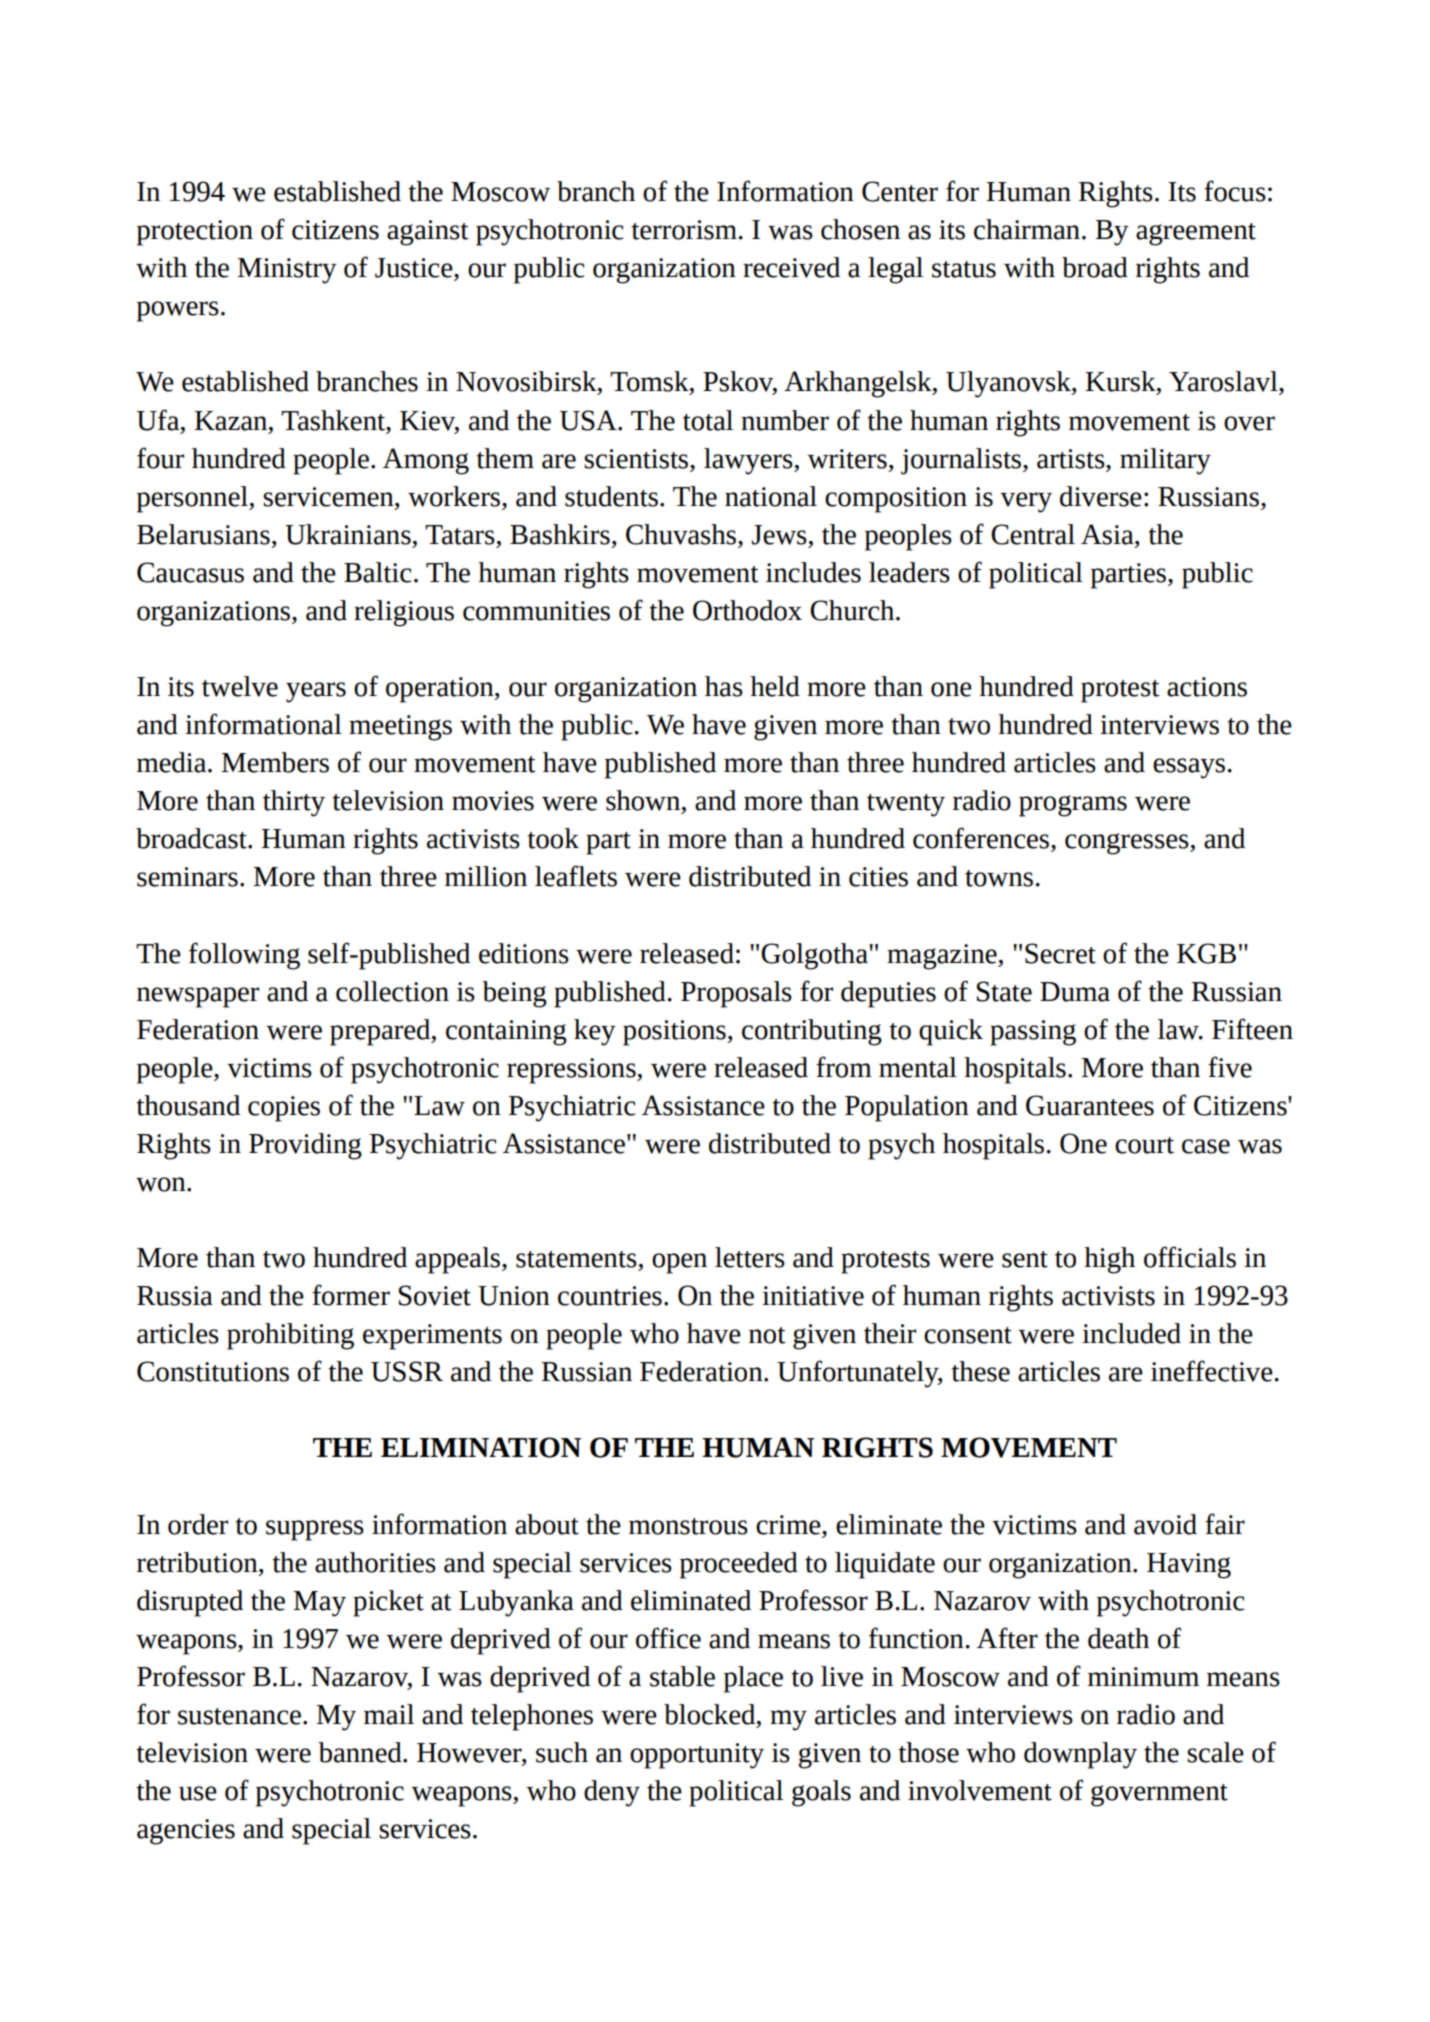  What do you see at coordinates (361, 1752) in the document?
I see `banned` at bounding box center [361, 1752].
